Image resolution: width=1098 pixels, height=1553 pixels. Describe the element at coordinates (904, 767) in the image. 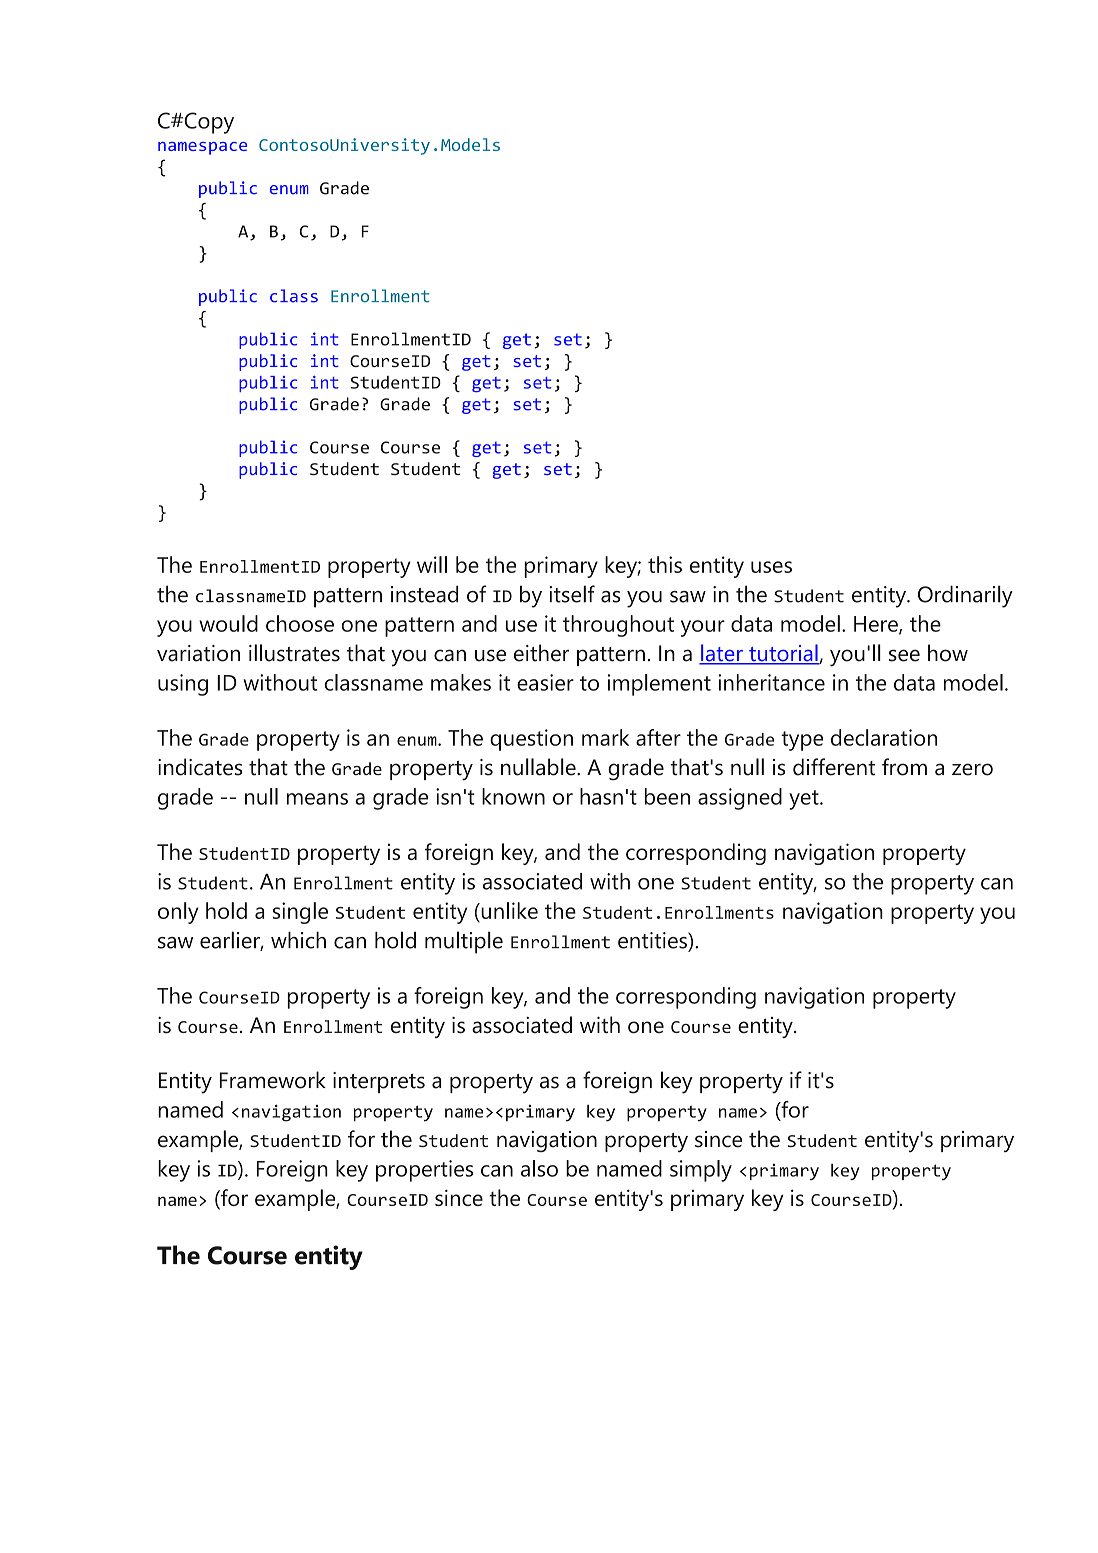

I see `from` at that location.
